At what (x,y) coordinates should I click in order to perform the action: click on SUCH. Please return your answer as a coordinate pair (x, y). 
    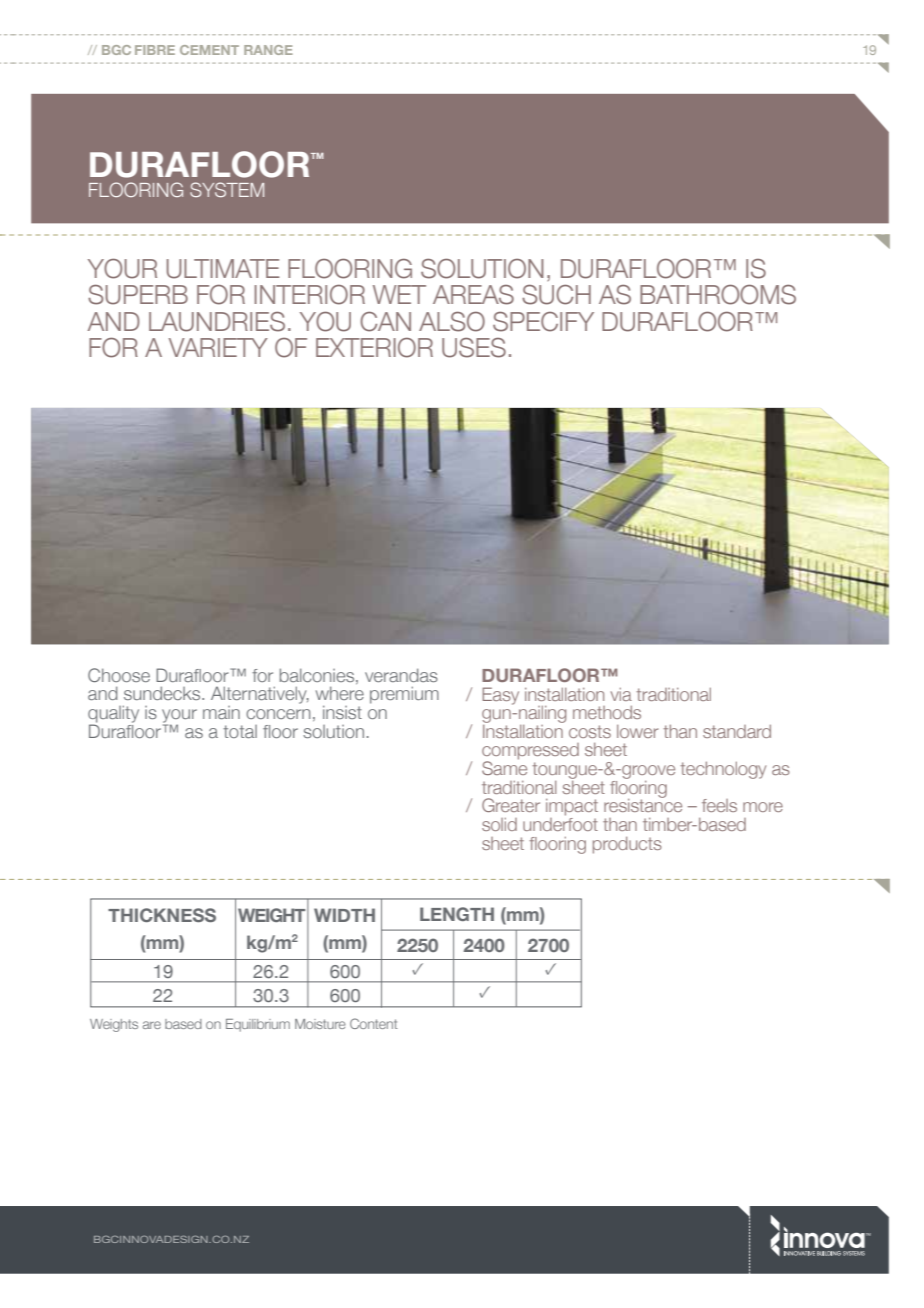
    Looking at the image, I should click on (556, 295).
